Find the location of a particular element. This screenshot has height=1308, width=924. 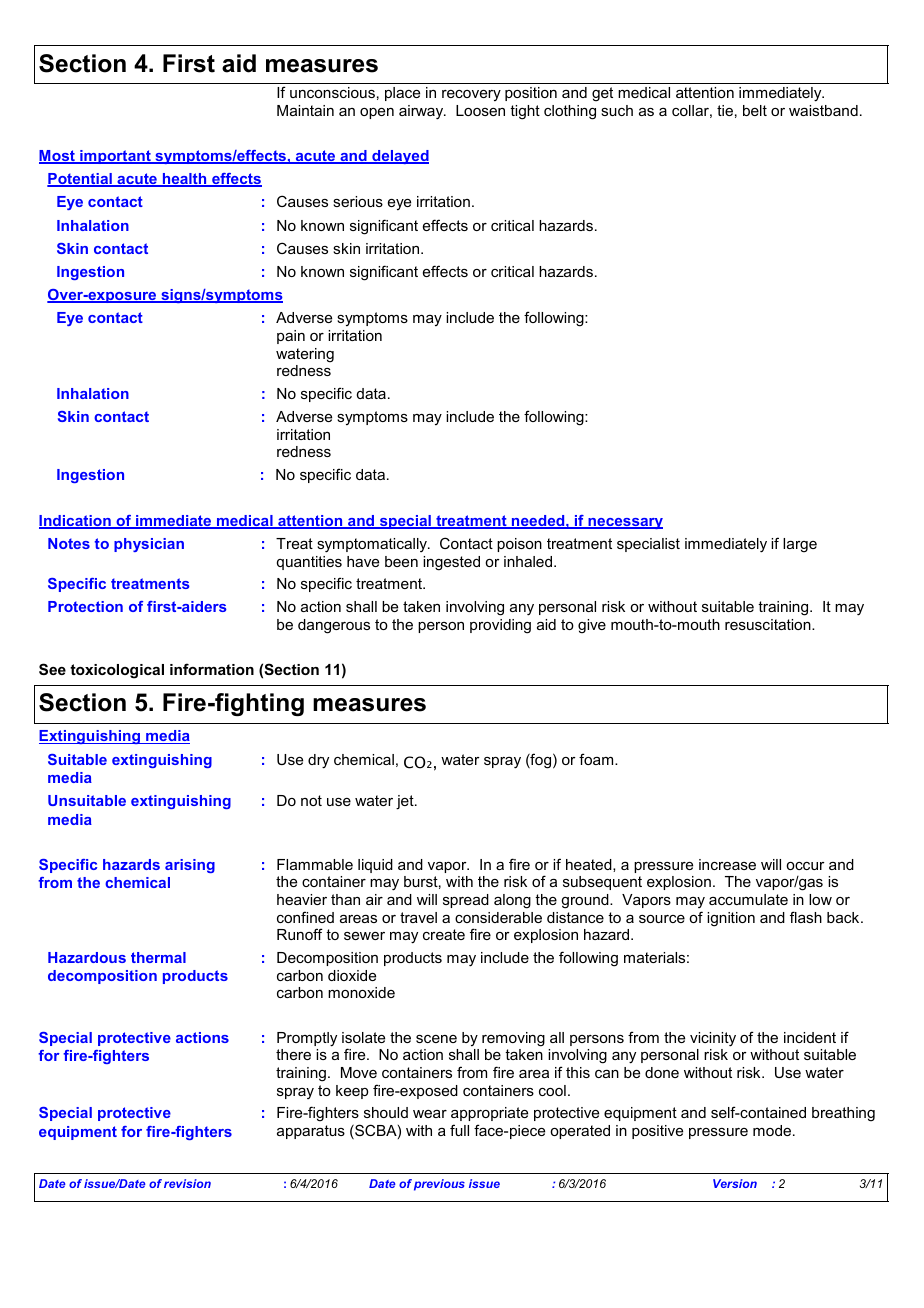

resuscitation is located at coordinates (769, 624).
